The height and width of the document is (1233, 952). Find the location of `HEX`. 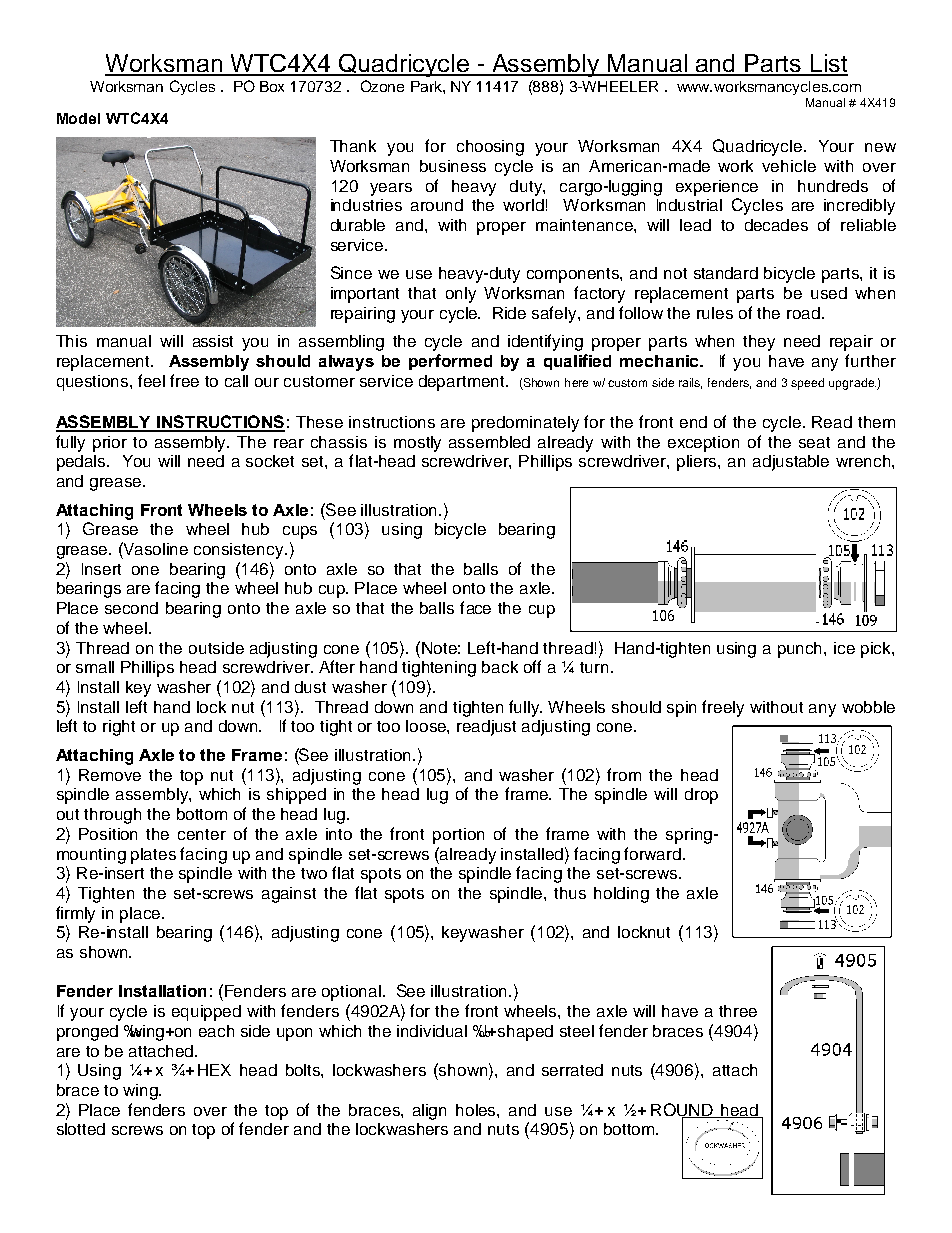

HEX is located at coordinates (214, 1070).
